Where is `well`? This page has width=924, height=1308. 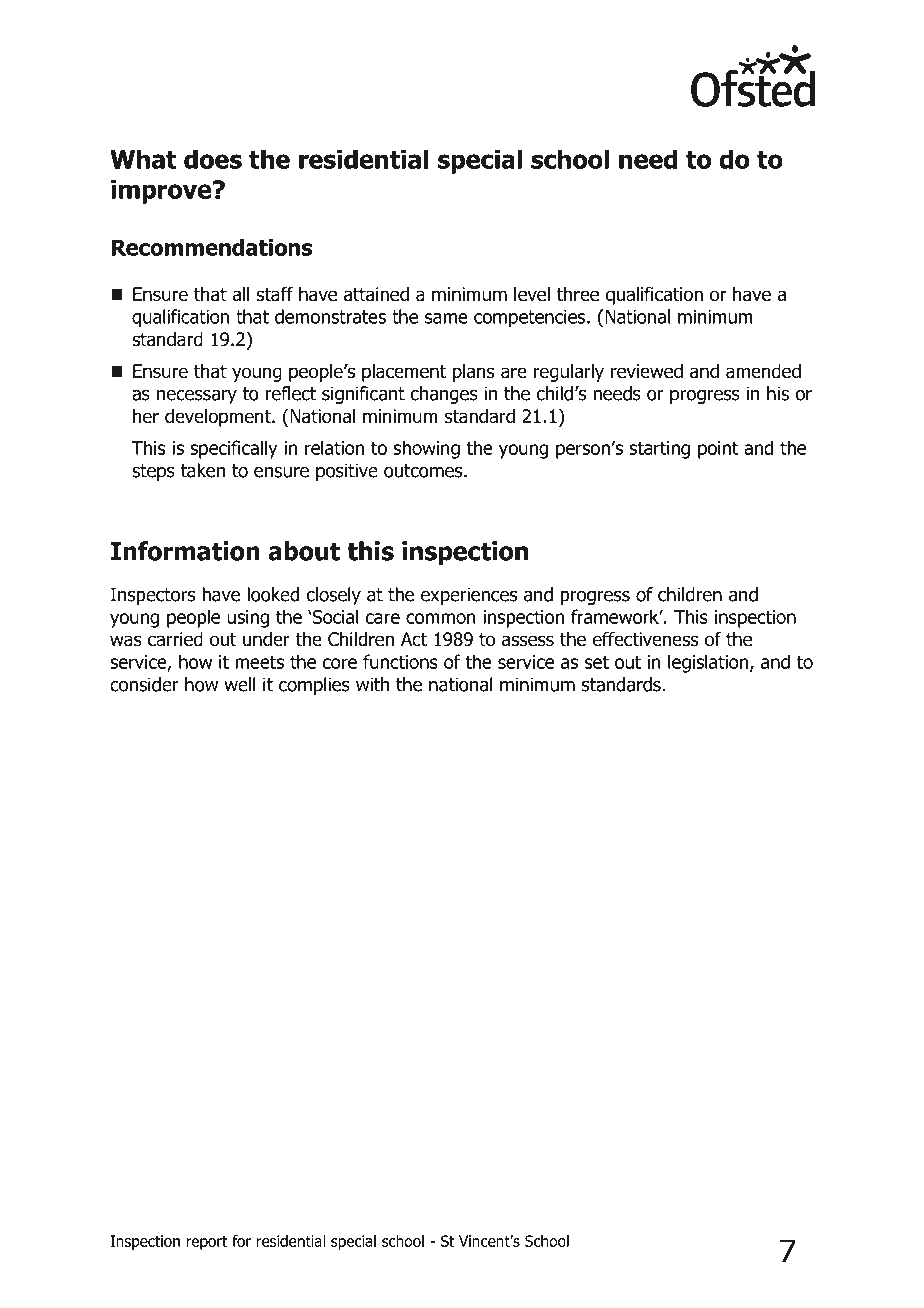
well is located at coordinates (240, 684).
